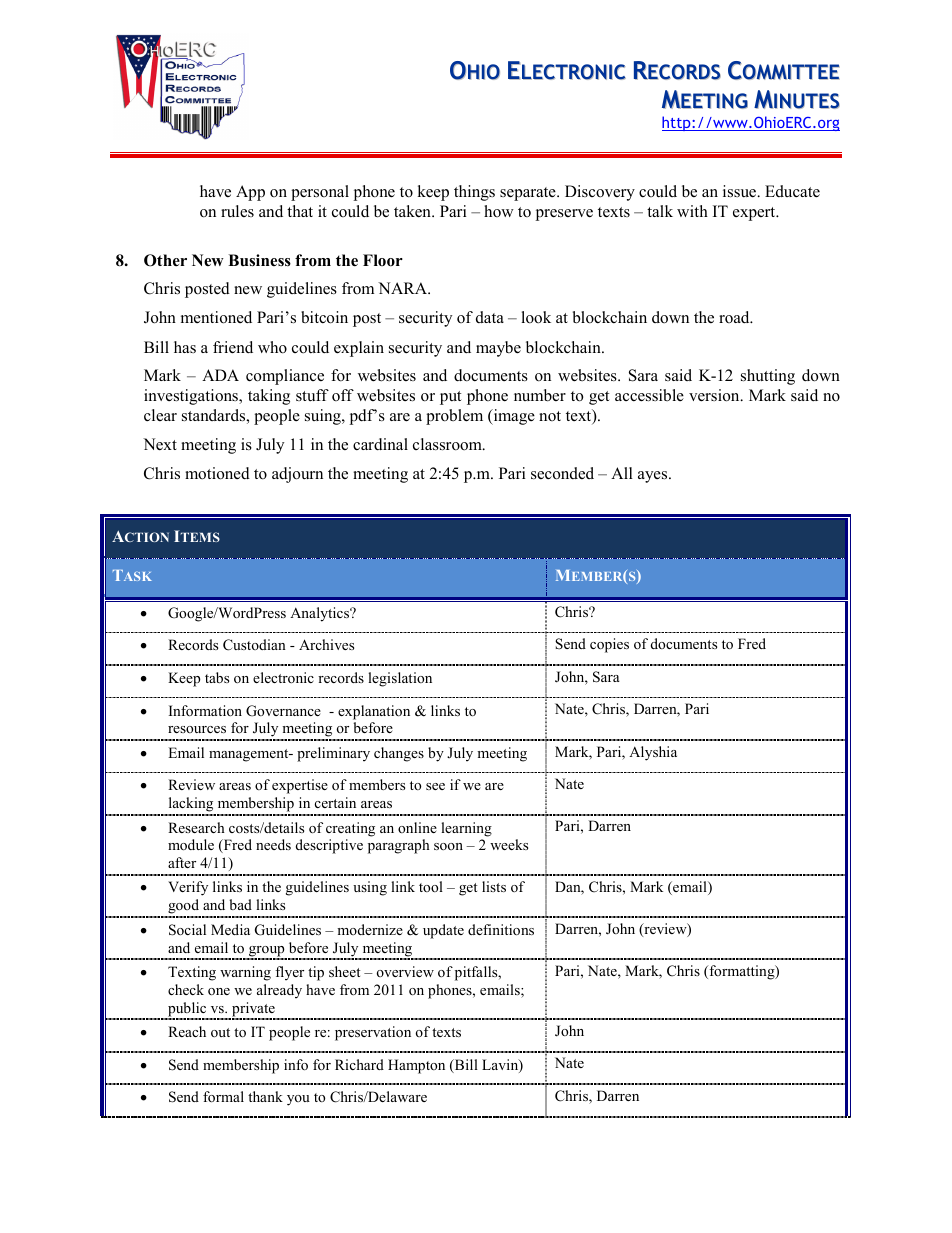 The height and width of the image is (1233, 952). What do you see at coordinates (654, 477) in the image?
I see `ayes` at bounding box center [654, 477].
